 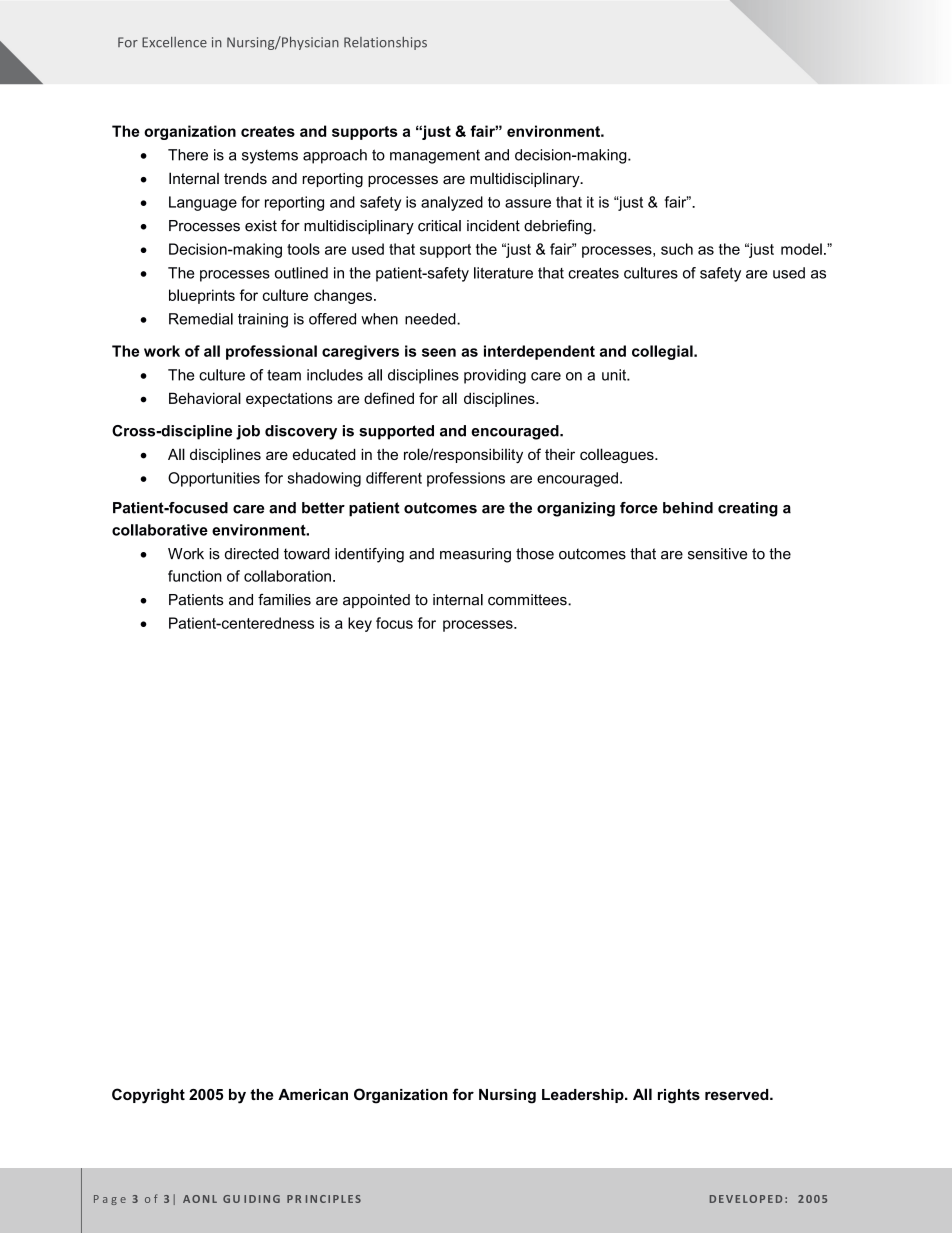 I want to click on DEVELOPED, so click(x=746, y=1199).
